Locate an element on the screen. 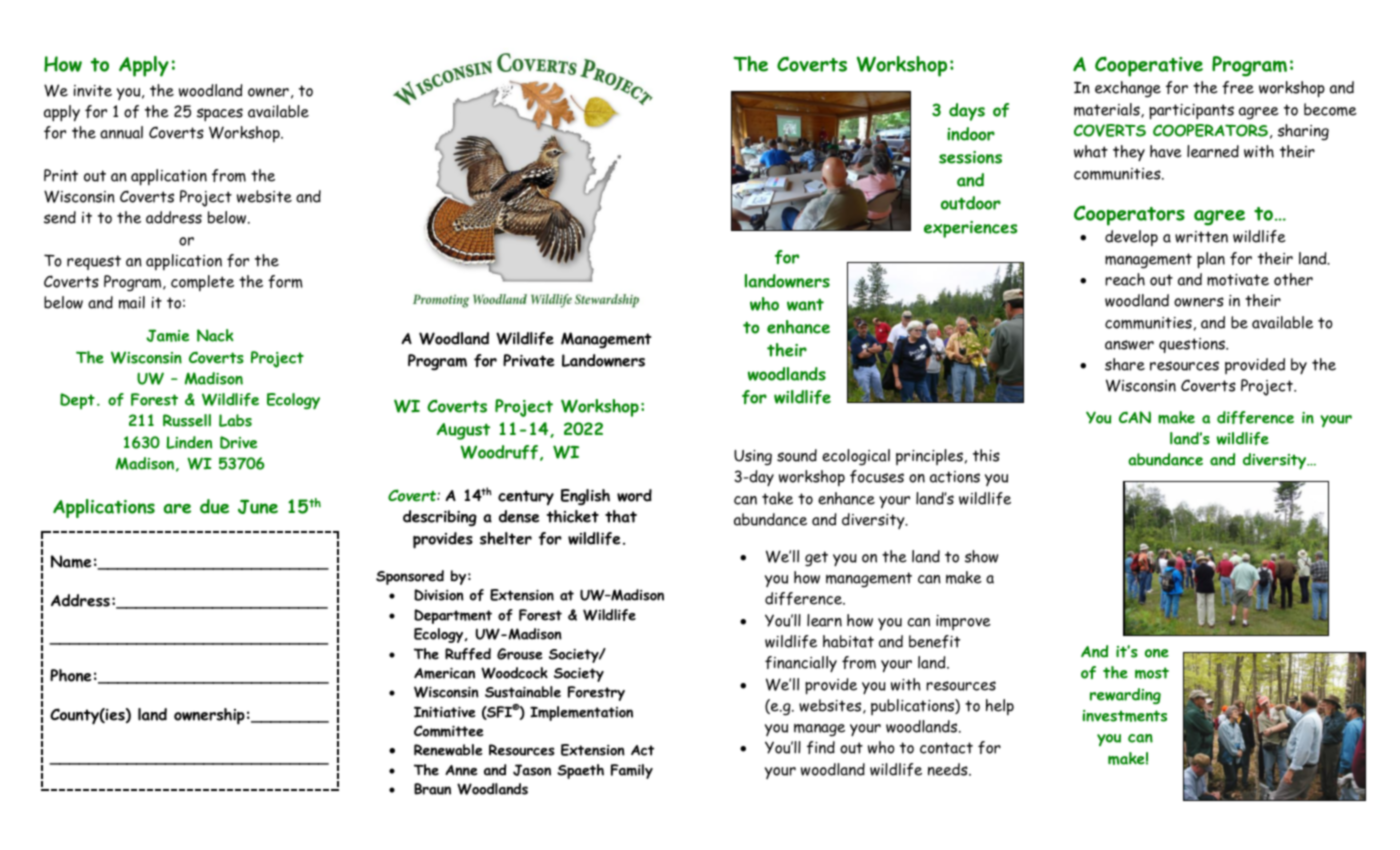 Image resolution: width=1400 pixels, height=850 pixels. investments is located at coordinates (1125, 716).
